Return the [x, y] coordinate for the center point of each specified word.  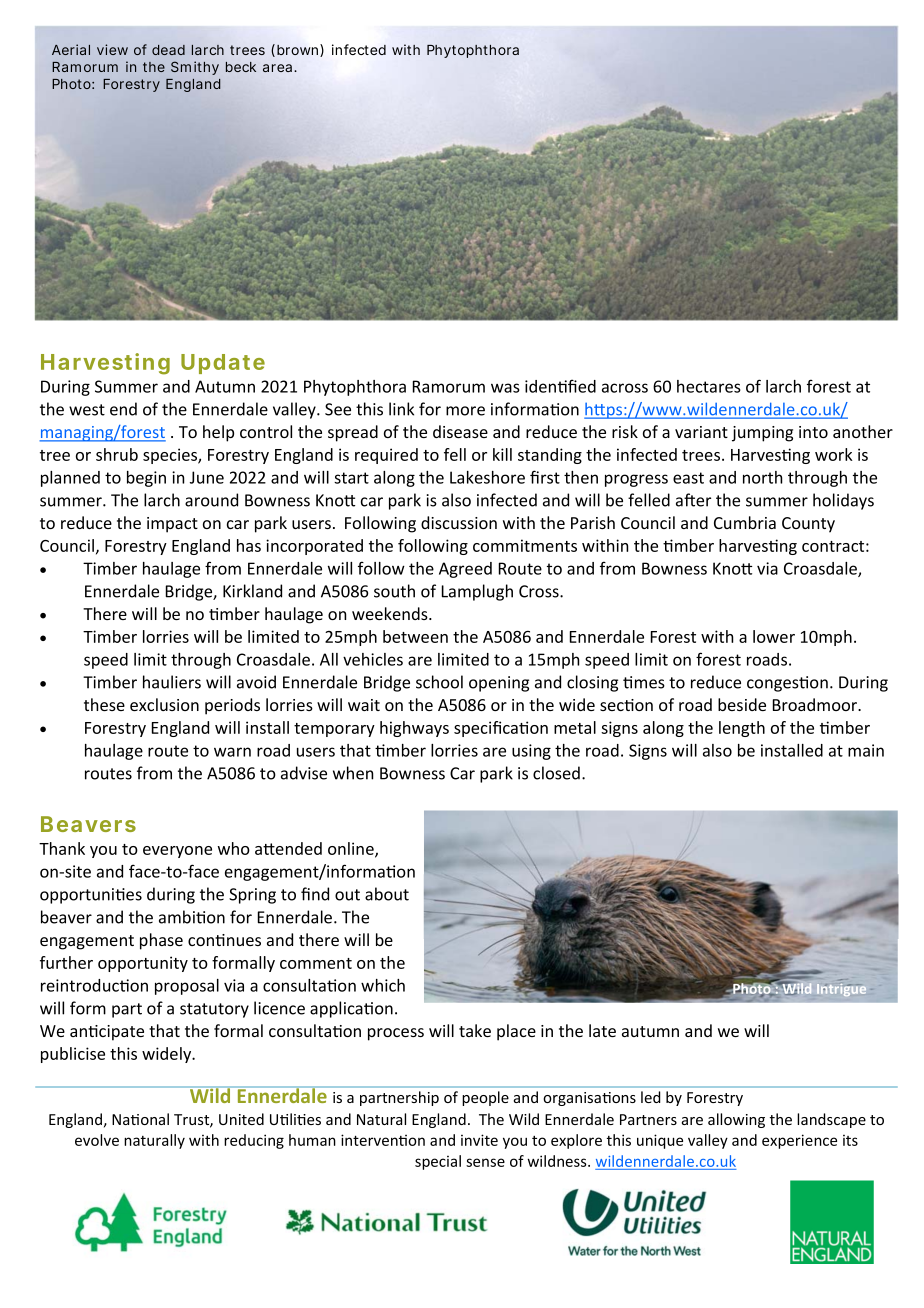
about [387, 894]
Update [223, 364]
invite [479, 1140]
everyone [177, 852]
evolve [97, 1140]
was [505, 388]
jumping [762, 434]
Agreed [465, 570]
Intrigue [841, 990]
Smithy [195, 68]
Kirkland [252, 591]
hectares [709, 386]
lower [774, 636]
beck [241, 67]
